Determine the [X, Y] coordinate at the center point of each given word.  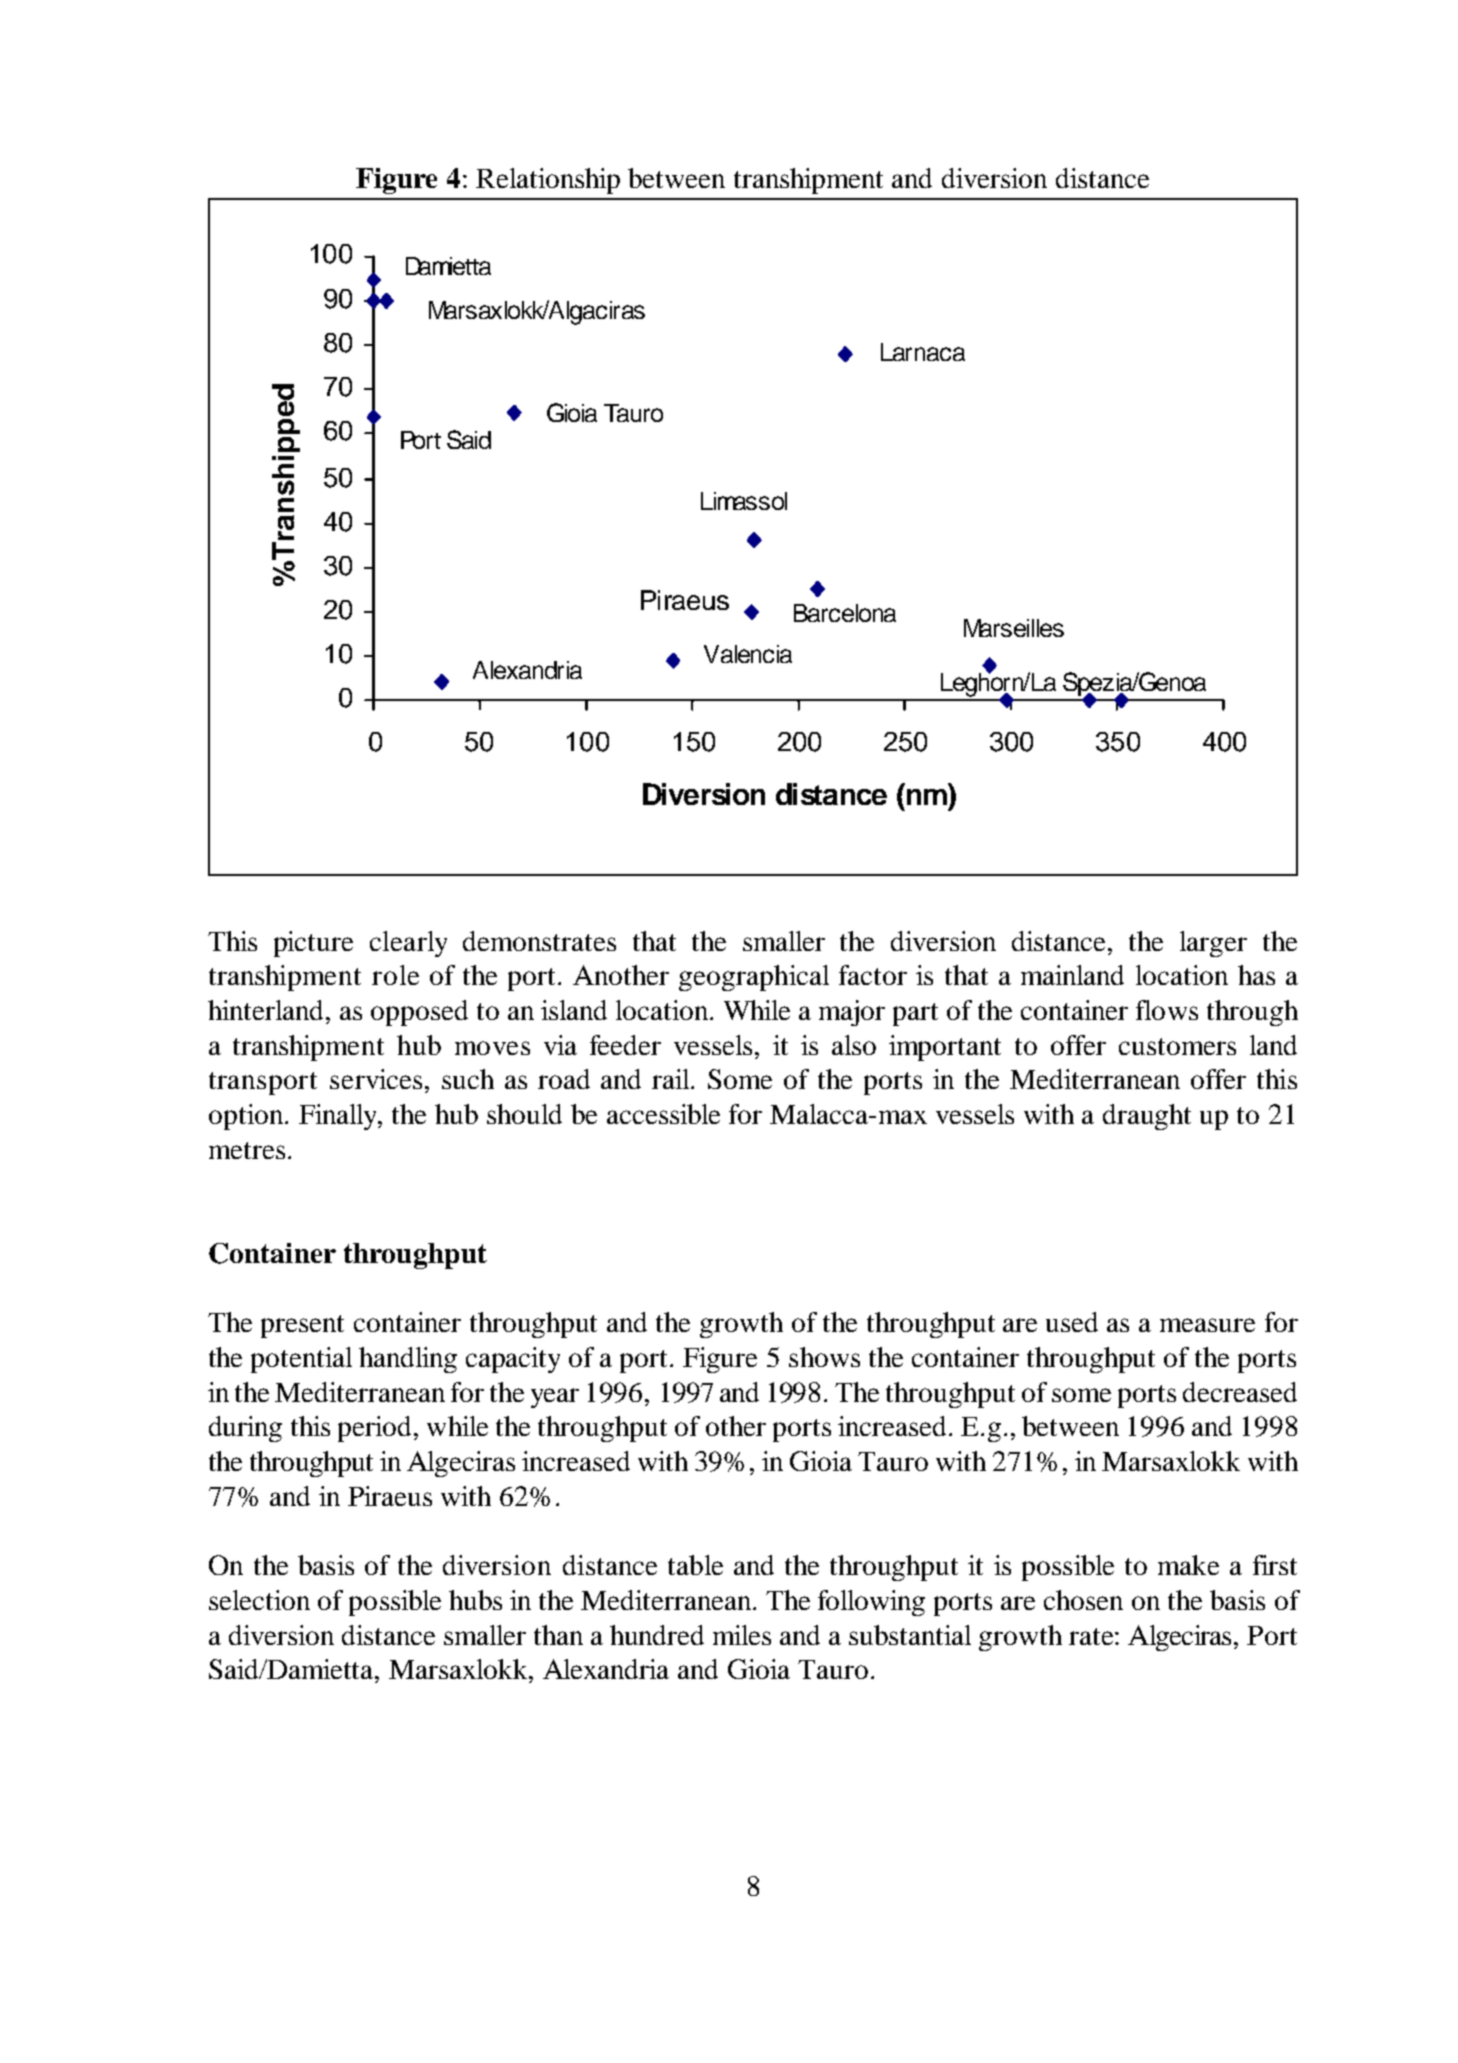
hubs [475, 1600]
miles [742, 1635]
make [1188, 1565]
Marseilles [1014, 628]
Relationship [548, 181]
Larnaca [923, 352]
